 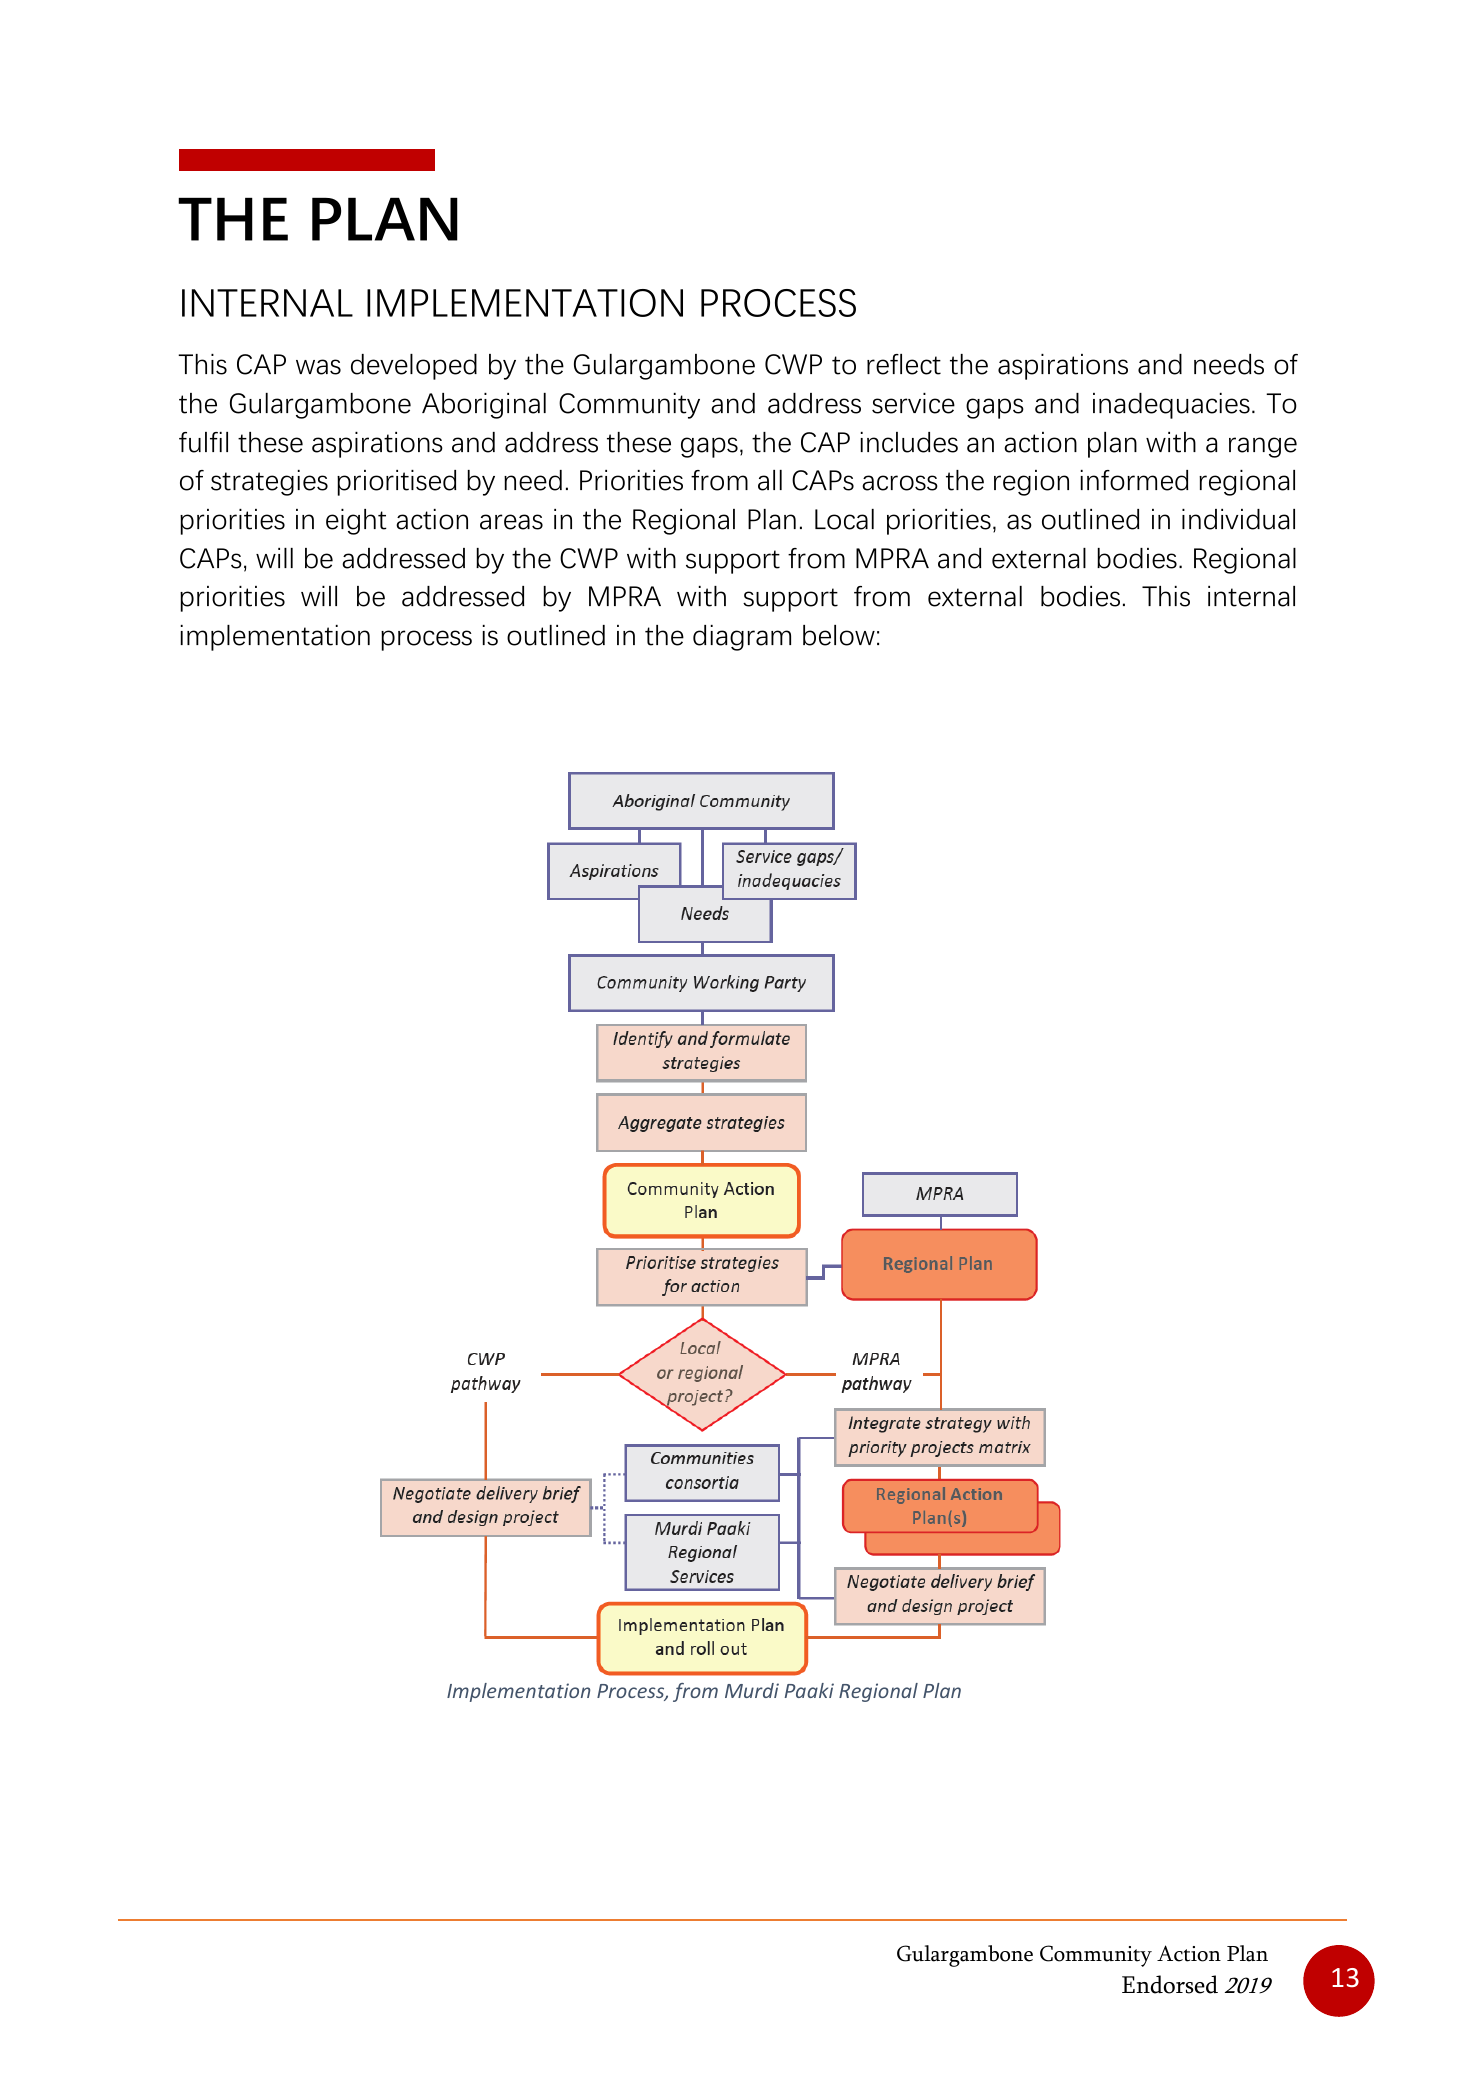 I want to click on was, so click(x=318, y=367).
